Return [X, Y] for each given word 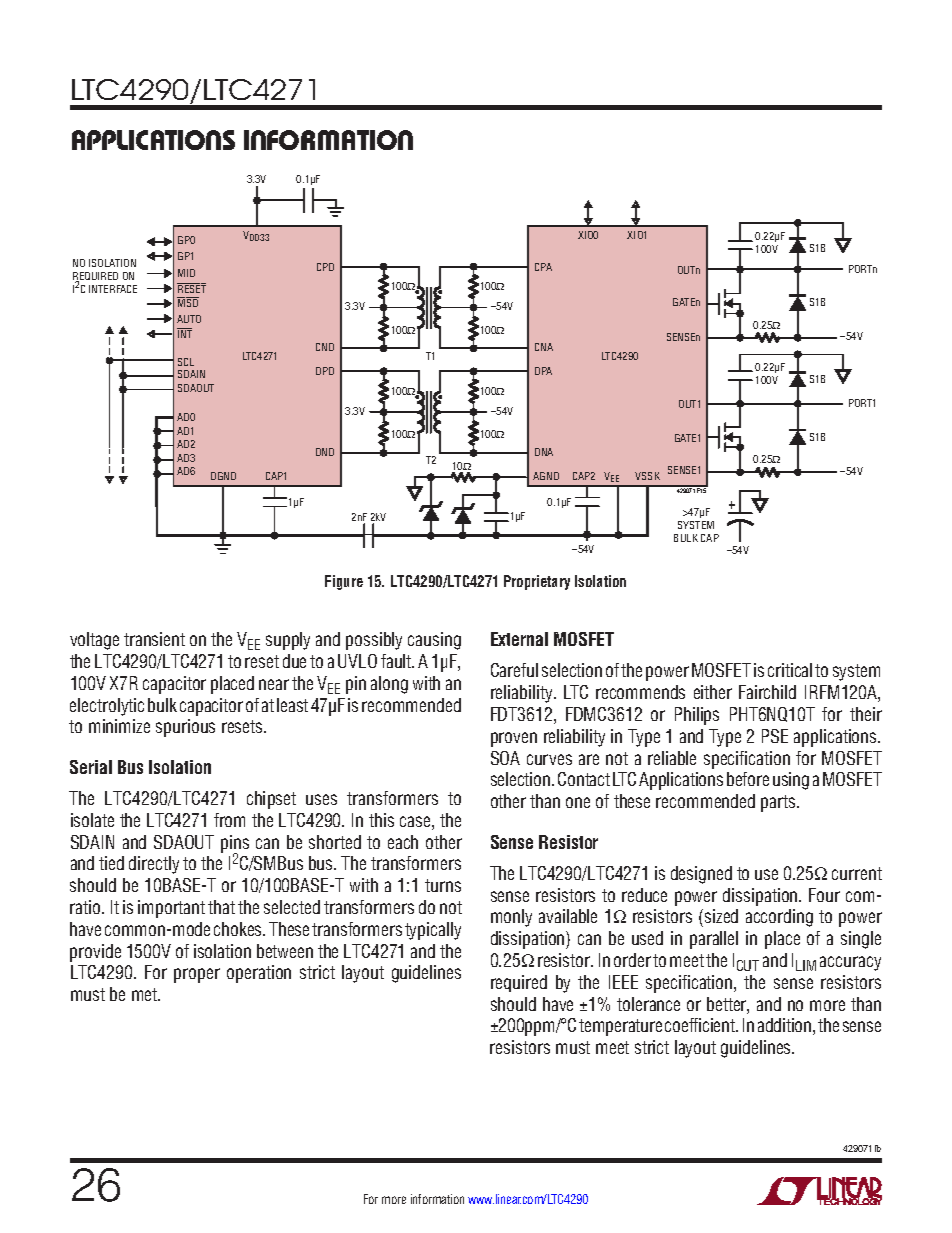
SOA [505, 758]
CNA [544, 347]
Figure [344, 582]
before [748, 779]
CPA [543, 267]
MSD [188, 302]
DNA [544, 452]
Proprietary [537, 582]
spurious [185, 728]
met [146, 994]
